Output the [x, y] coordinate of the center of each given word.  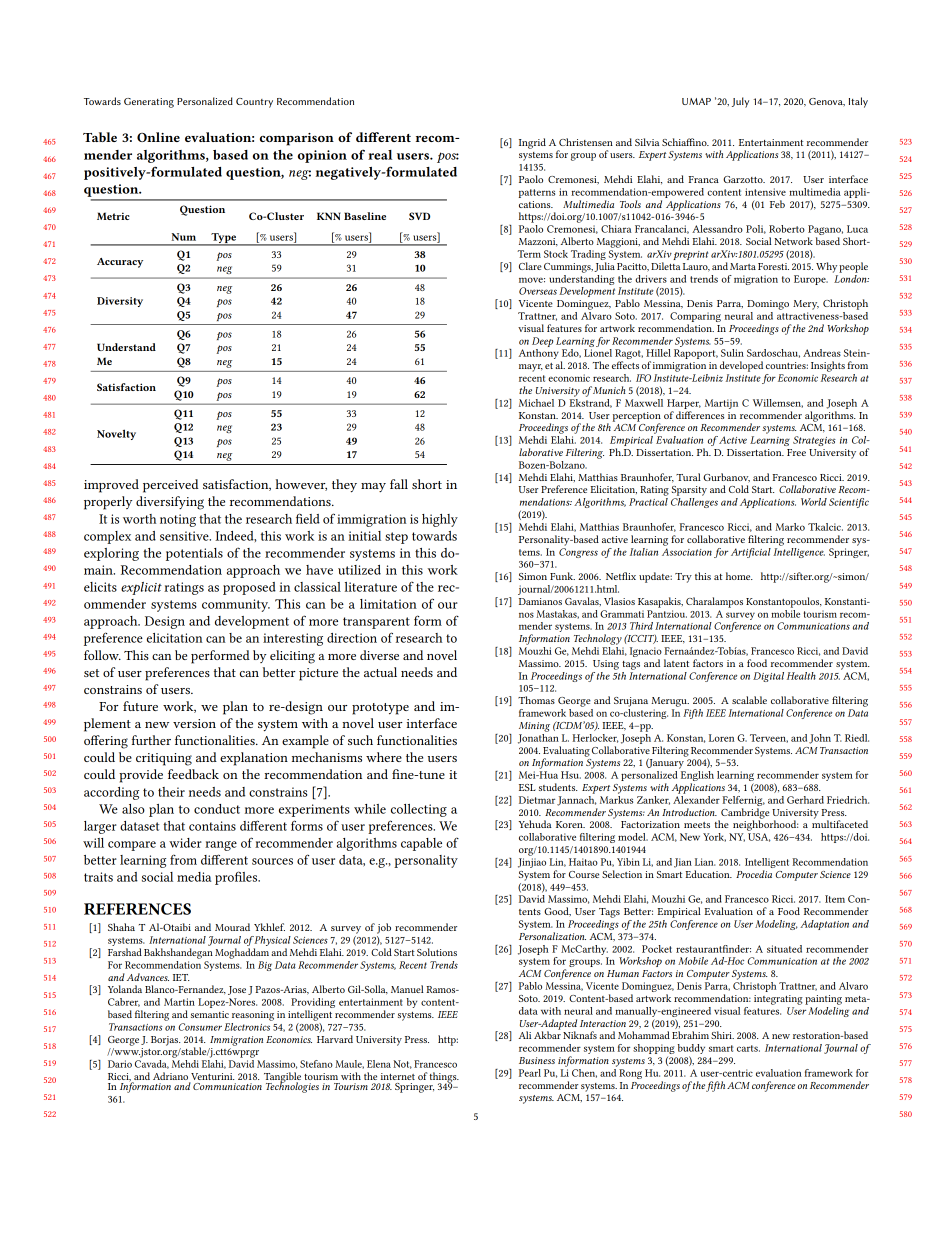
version [194, 723]
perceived [170, 486]
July [740, 102]
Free [796, 452]
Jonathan [538, 737]
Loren [721, 738]
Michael [536, 403]
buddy [691, 1050]
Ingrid [532, 143]
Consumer [200, 1027]
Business [537, 1060]
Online [158, 137]
